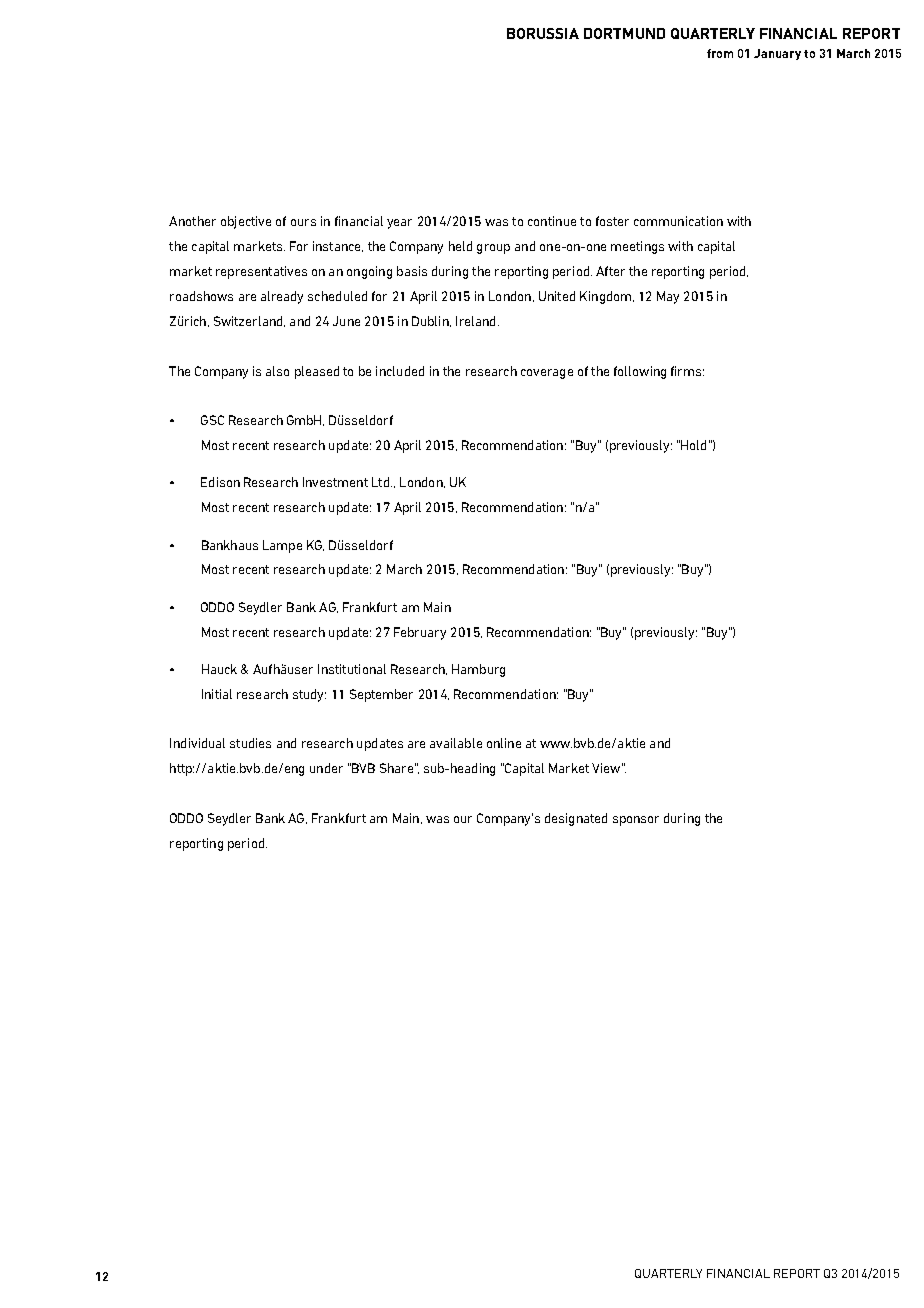 The image size is (924, 1308). Describe the element at coordinates (624, 33) in the page. I see `DORTMUND` at that location.
